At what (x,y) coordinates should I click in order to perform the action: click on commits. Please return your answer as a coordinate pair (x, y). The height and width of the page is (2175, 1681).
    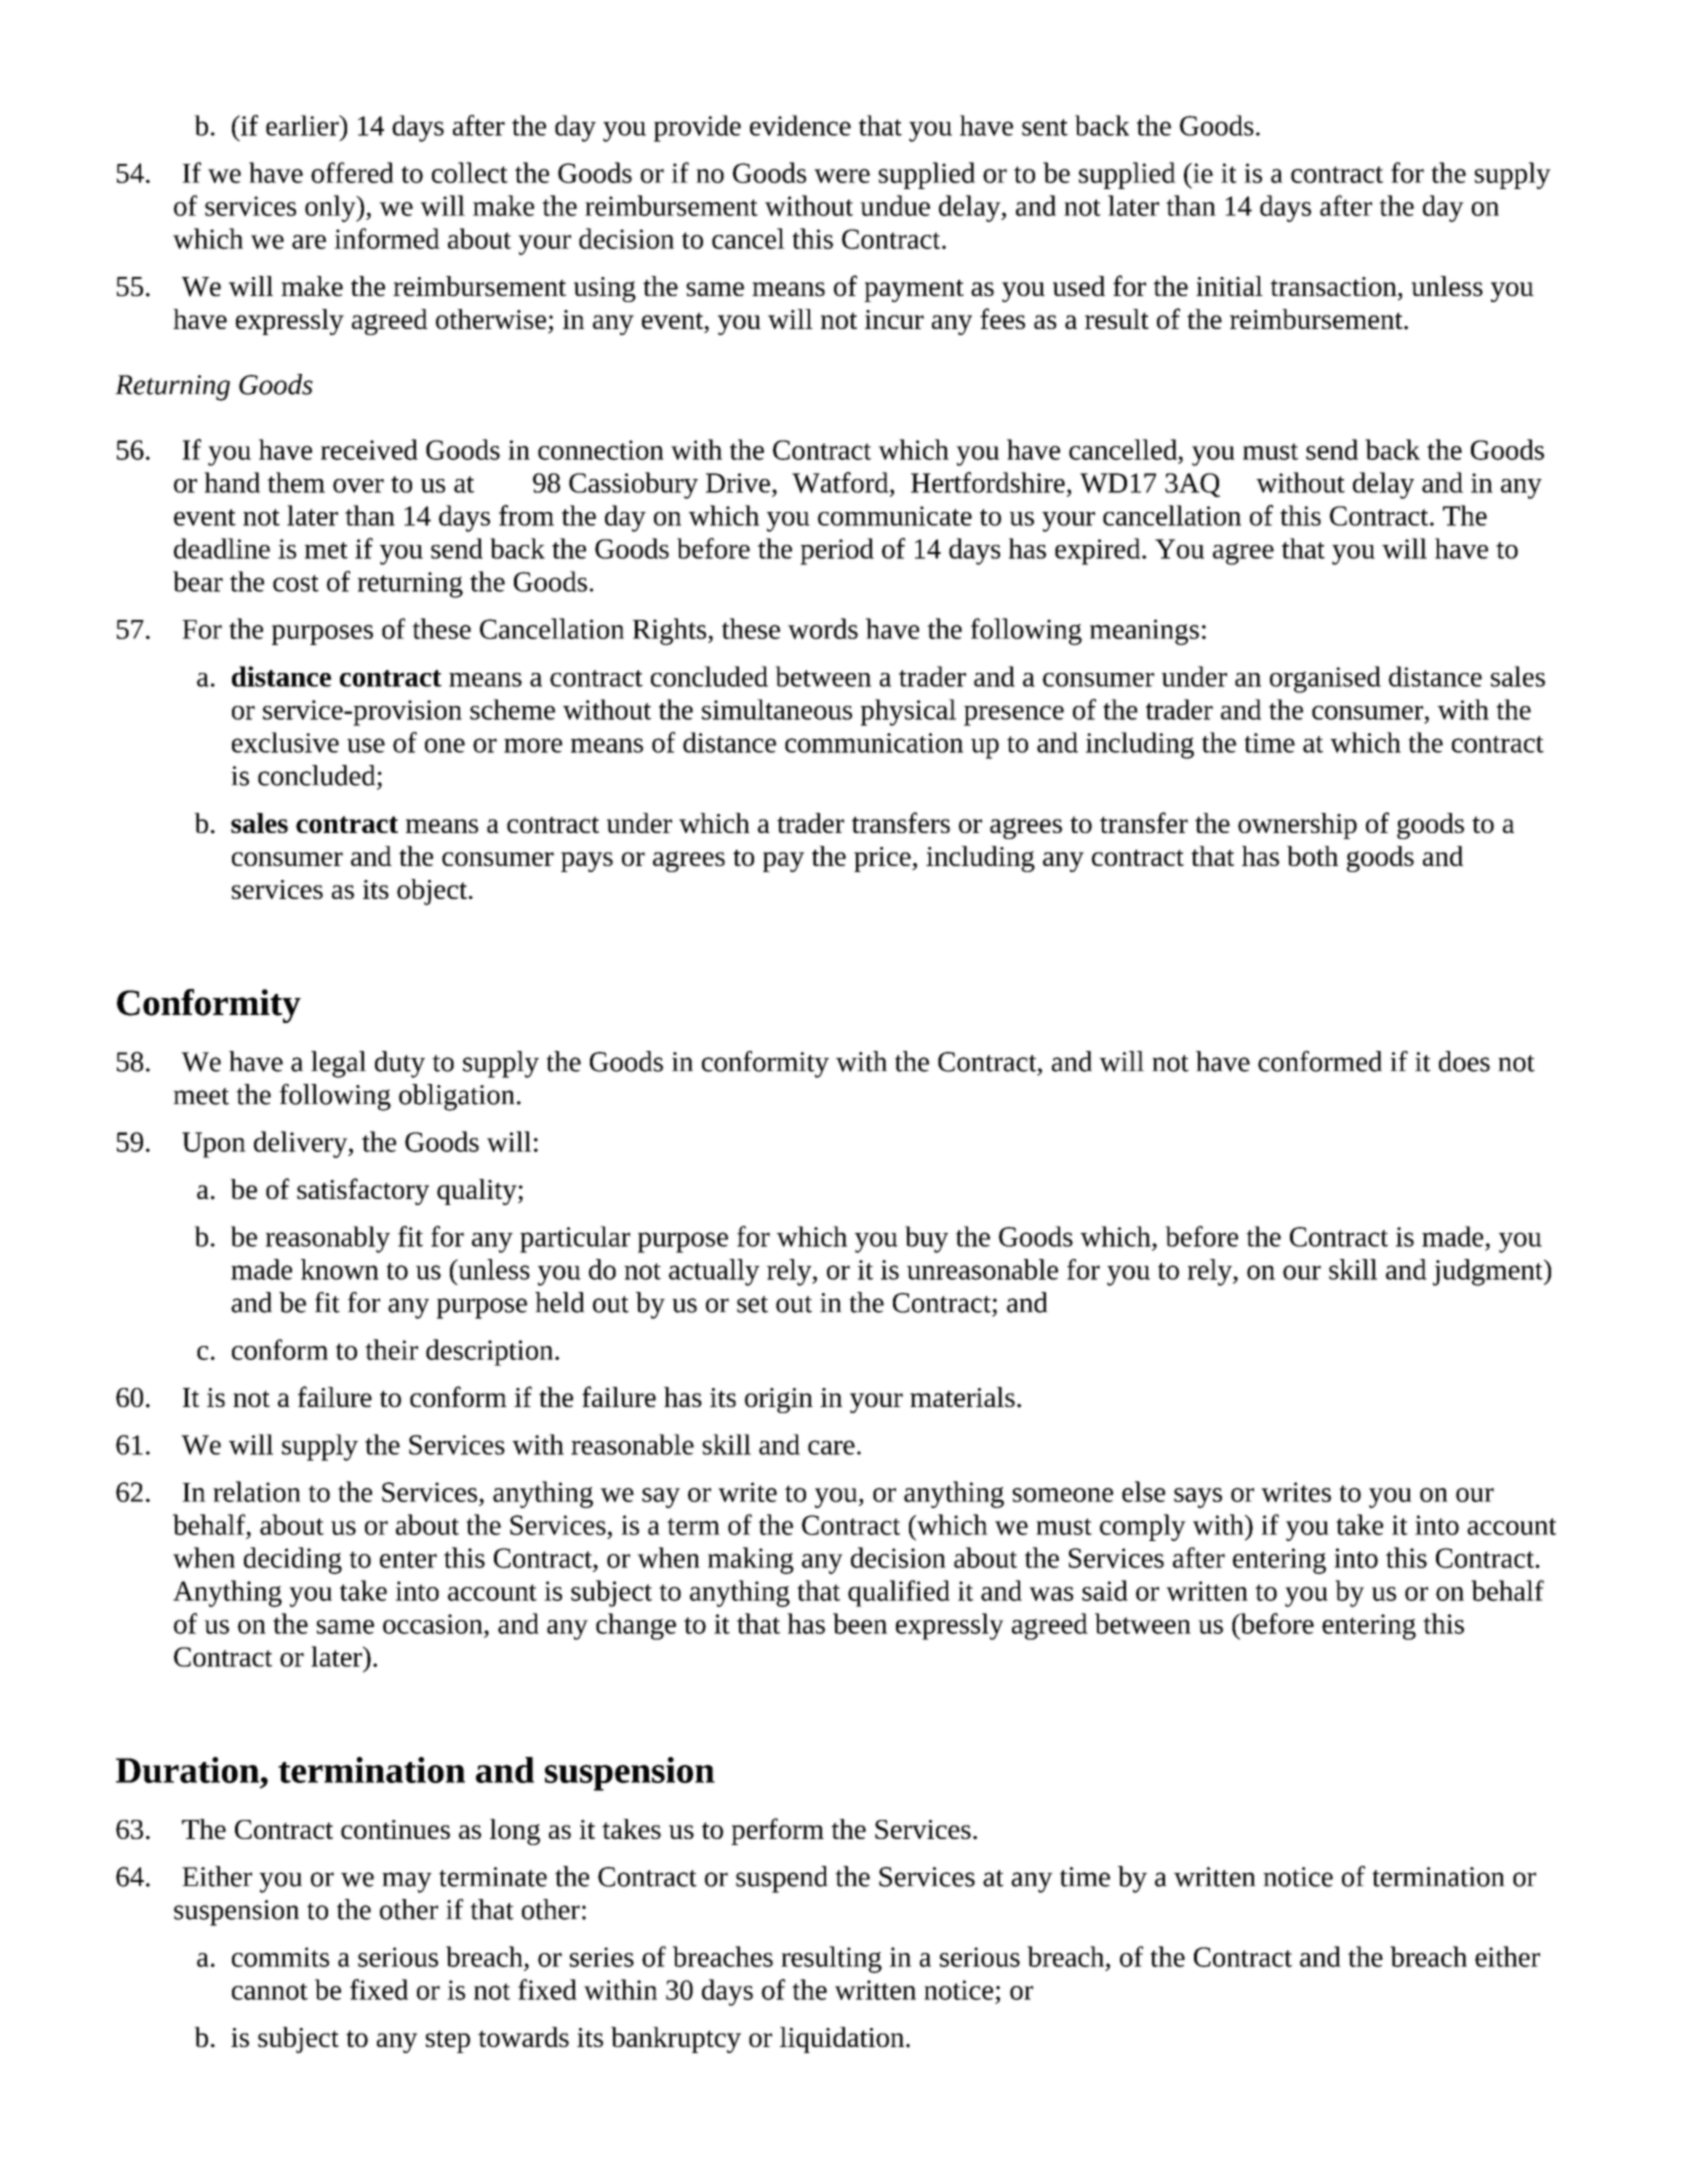
    Looking at the image, I should click on (280, 1957).
